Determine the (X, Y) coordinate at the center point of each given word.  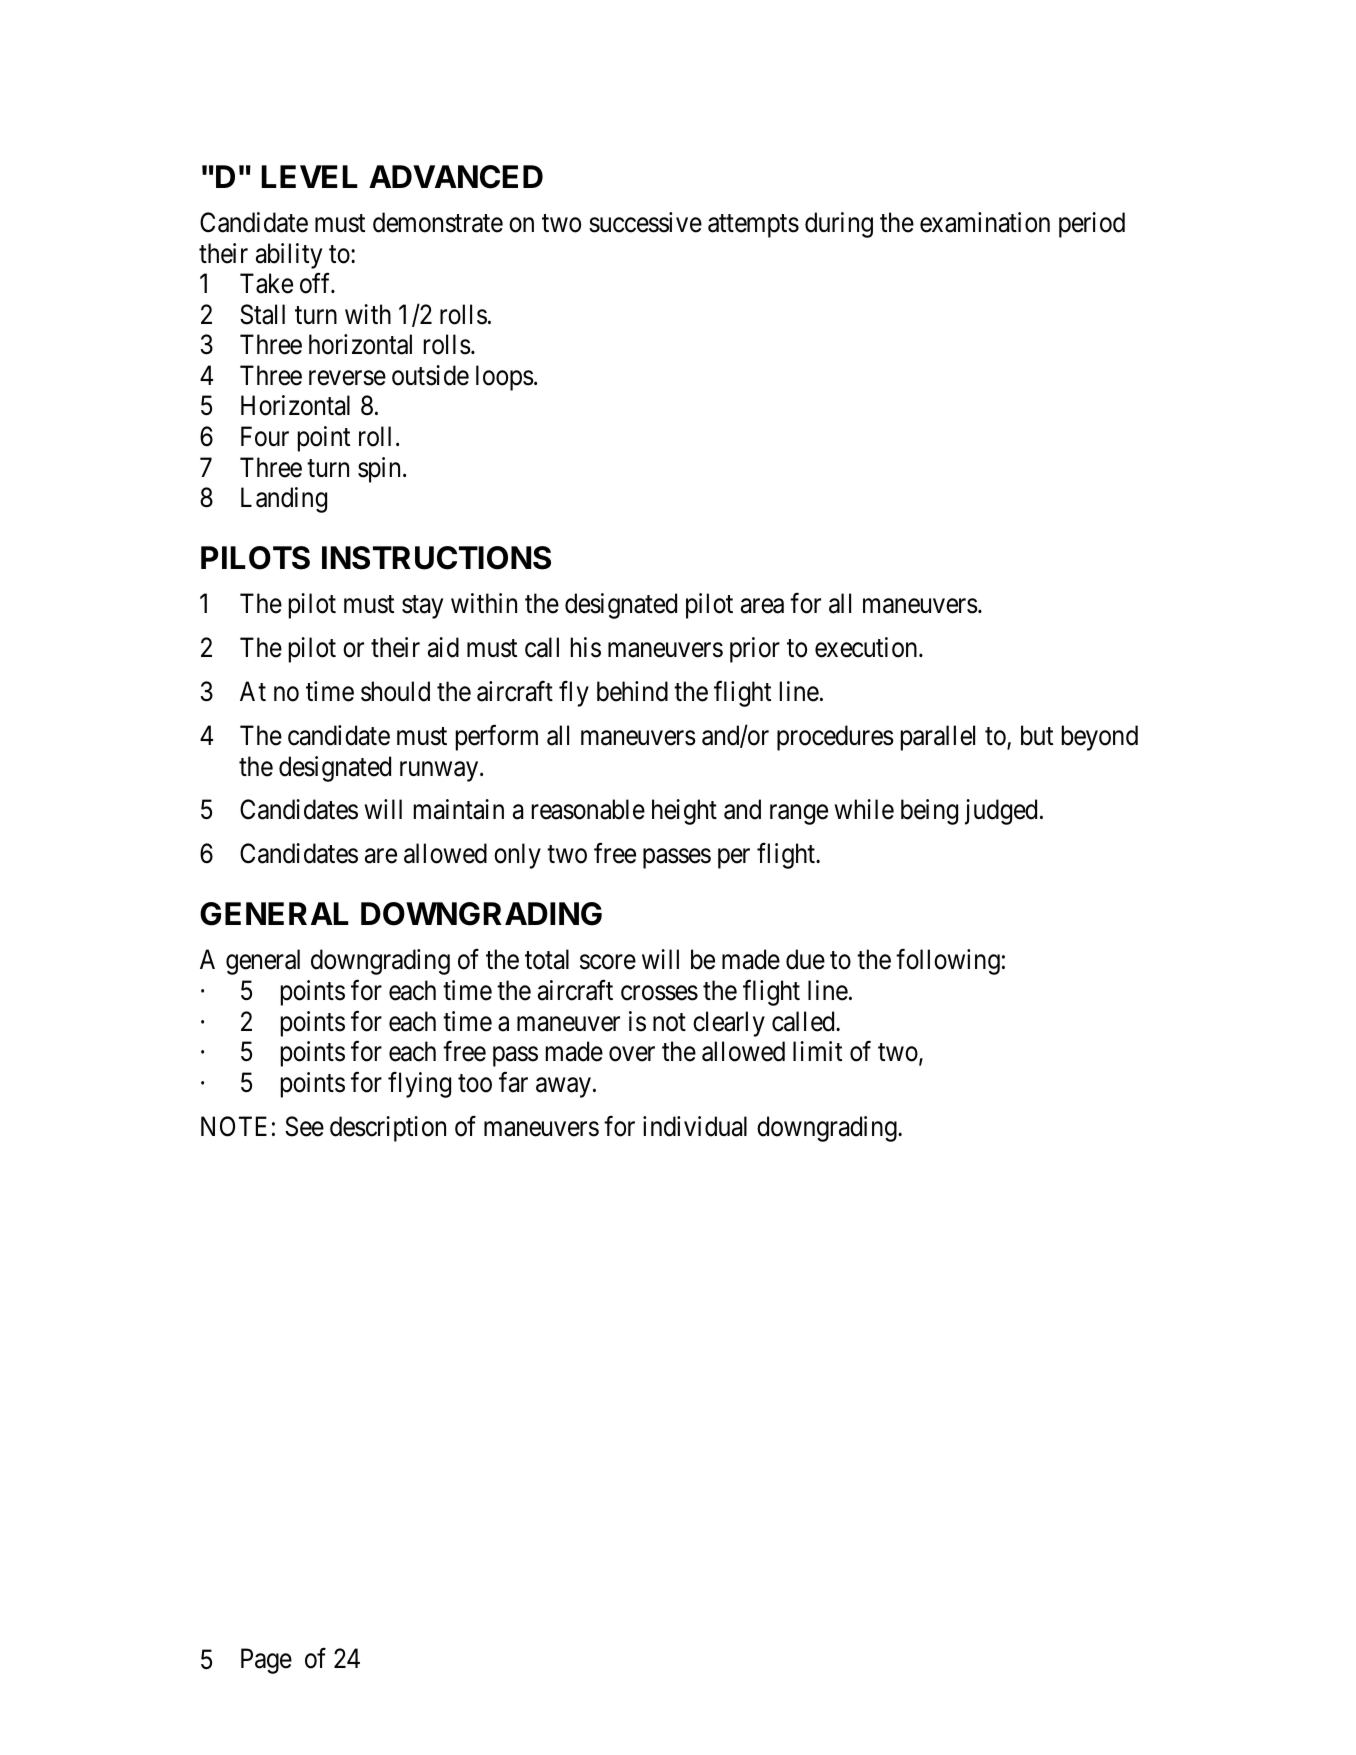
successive (645, 222)
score (608, 962)
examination (985, 222)
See (304, 1126)
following (948, 962)
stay (422, 607)
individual (695, 1126)
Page (266, 1661)
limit (817, 1051)
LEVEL (309, 176)
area (762, 606)
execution (867, 647)
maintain (459, 809)
